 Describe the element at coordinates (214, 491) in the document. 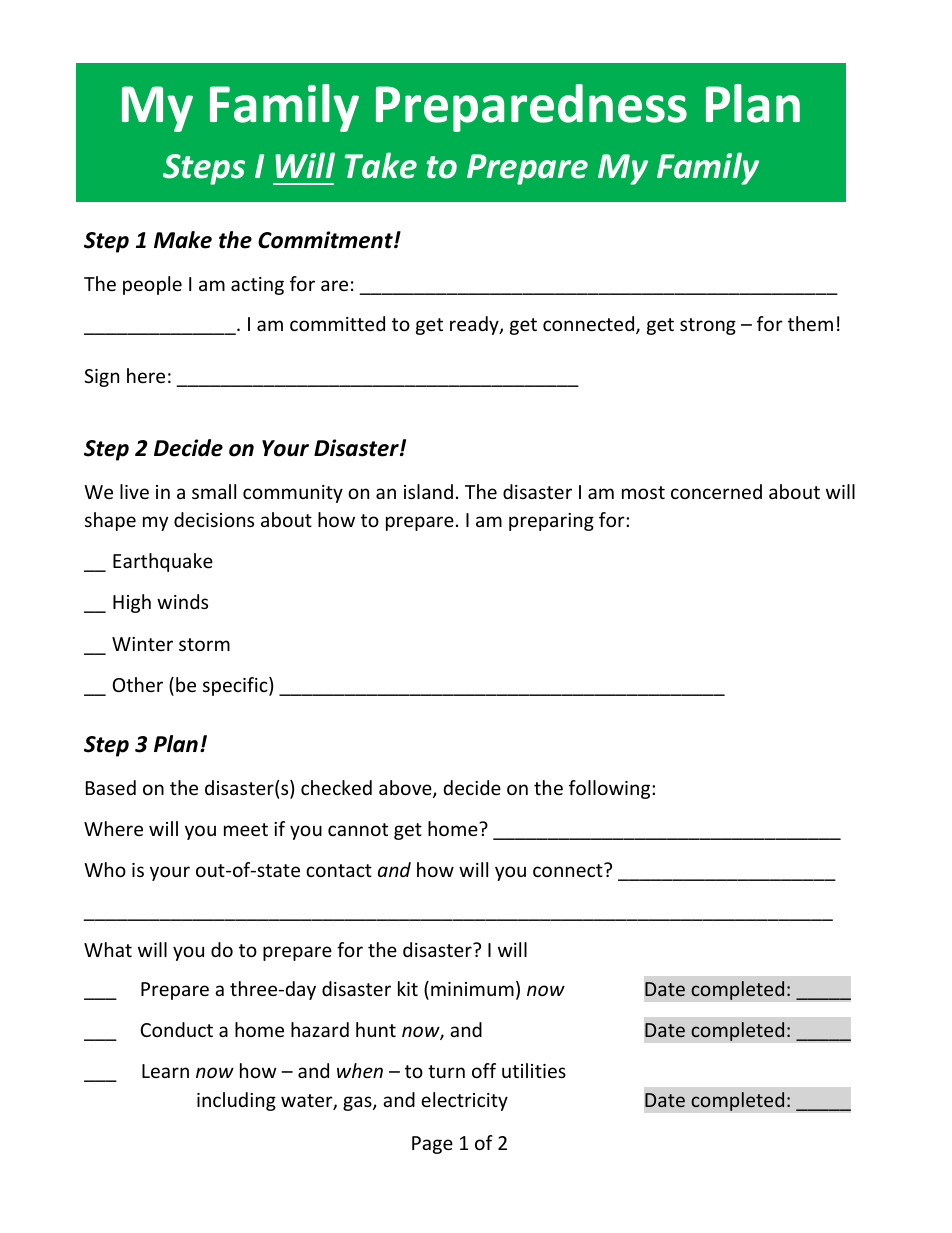

I see `small` at that location.
